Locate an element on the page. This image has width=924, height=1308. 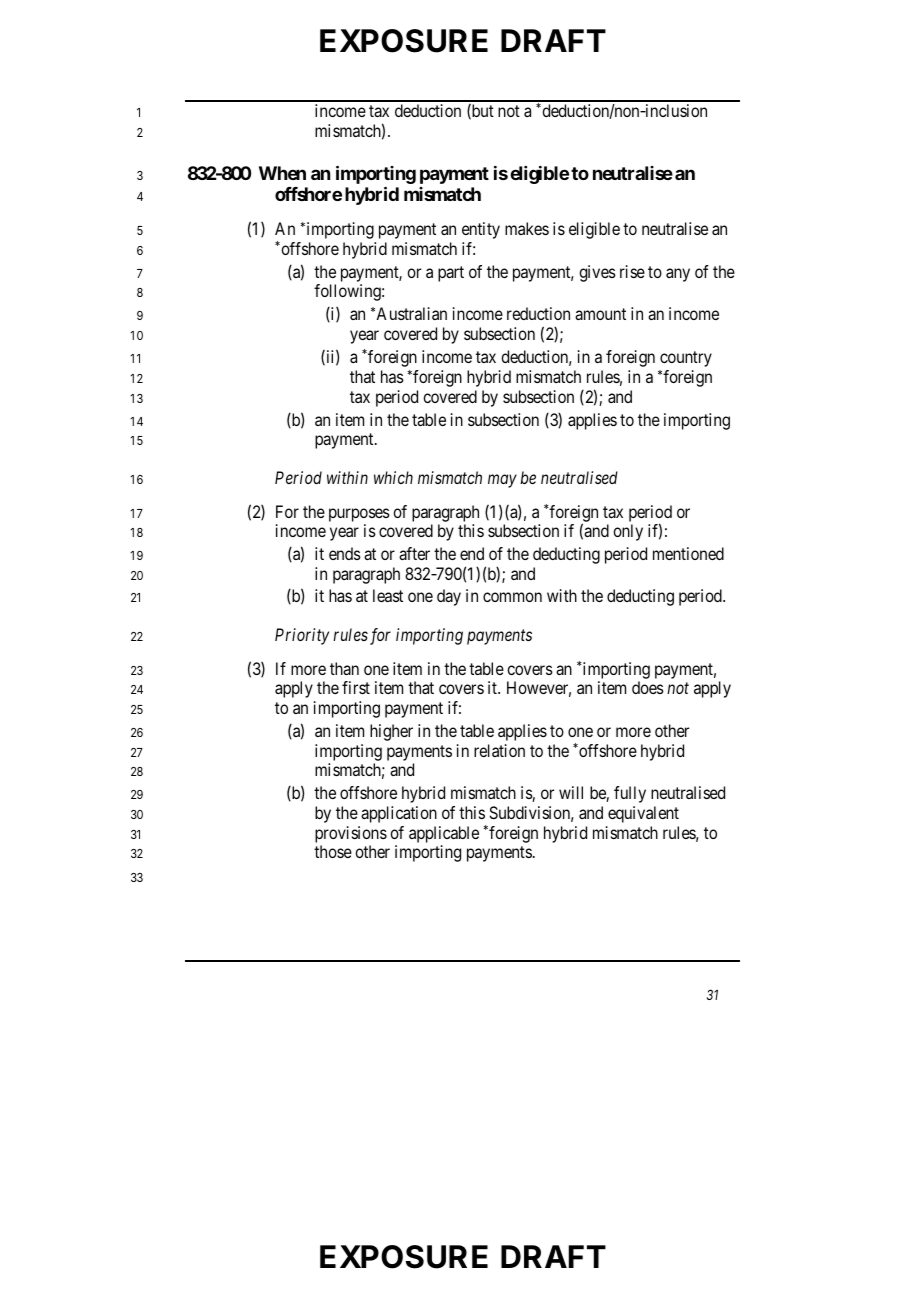
When is located at coordinates (282, 173).
